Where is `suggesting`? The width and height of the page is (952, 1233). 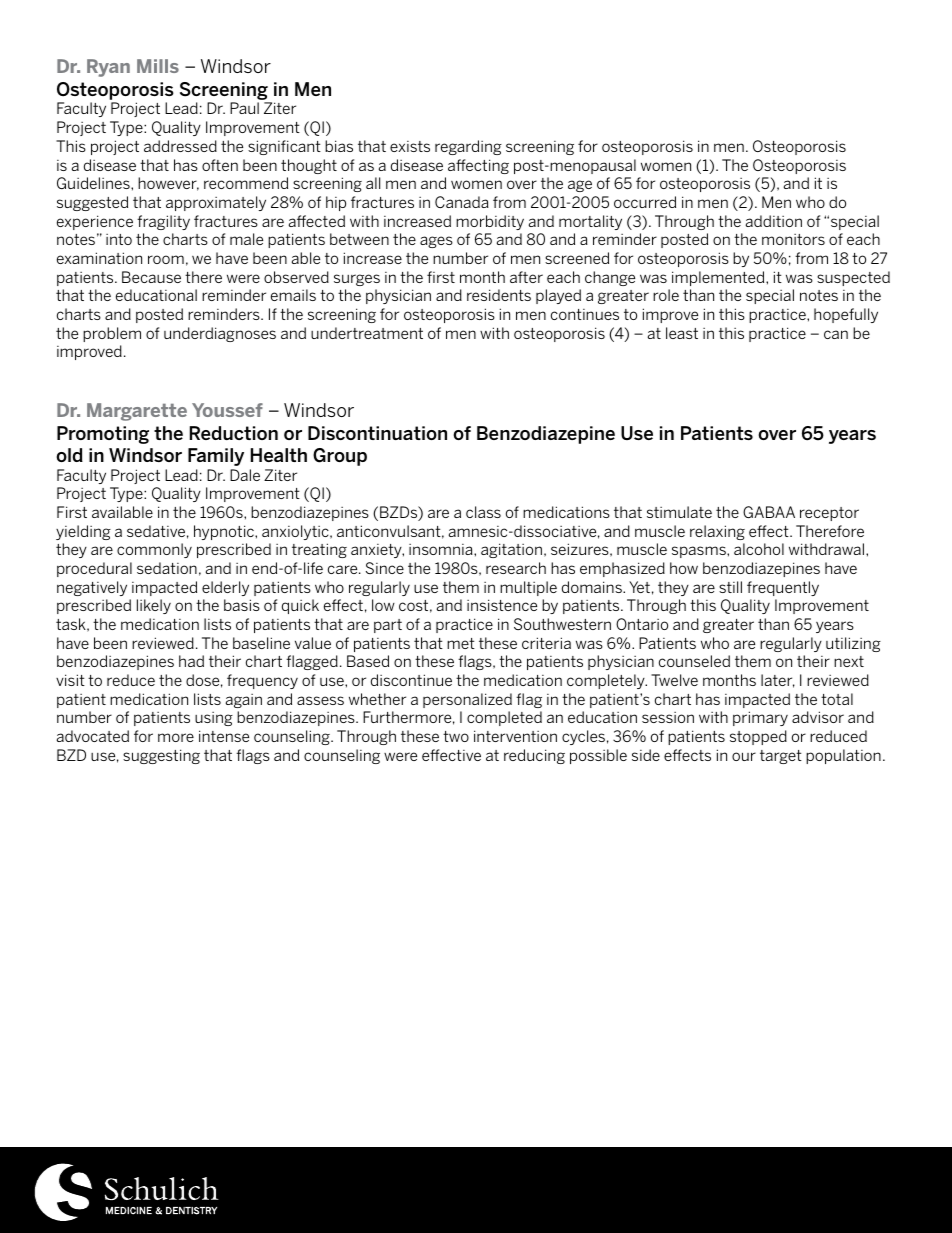
suggesting is located at coordinates (161, 756).
